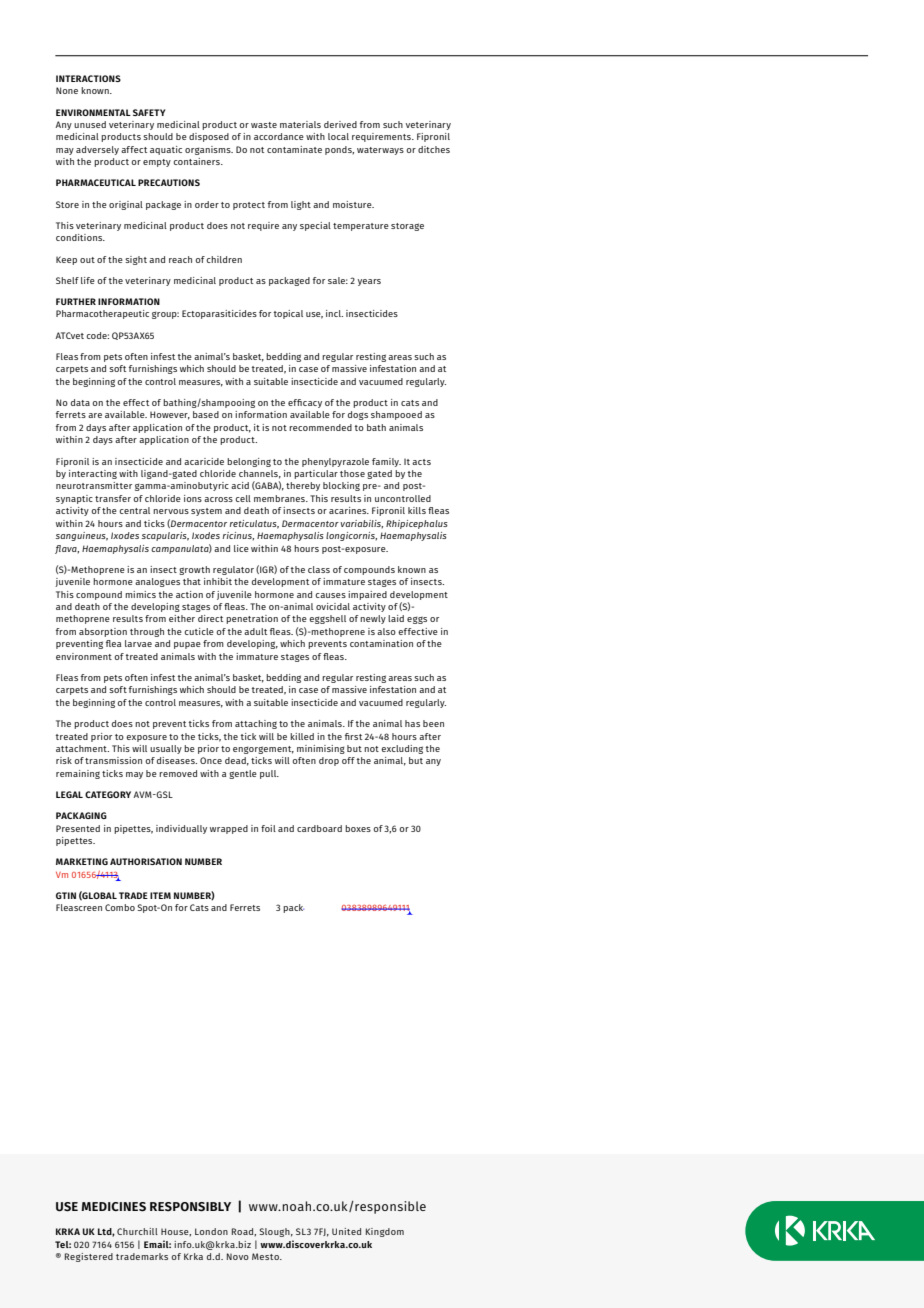  What do you see at coordinates (346, 1231) in the screenshot?
I see `United` at bounding box center [346, 1231].
